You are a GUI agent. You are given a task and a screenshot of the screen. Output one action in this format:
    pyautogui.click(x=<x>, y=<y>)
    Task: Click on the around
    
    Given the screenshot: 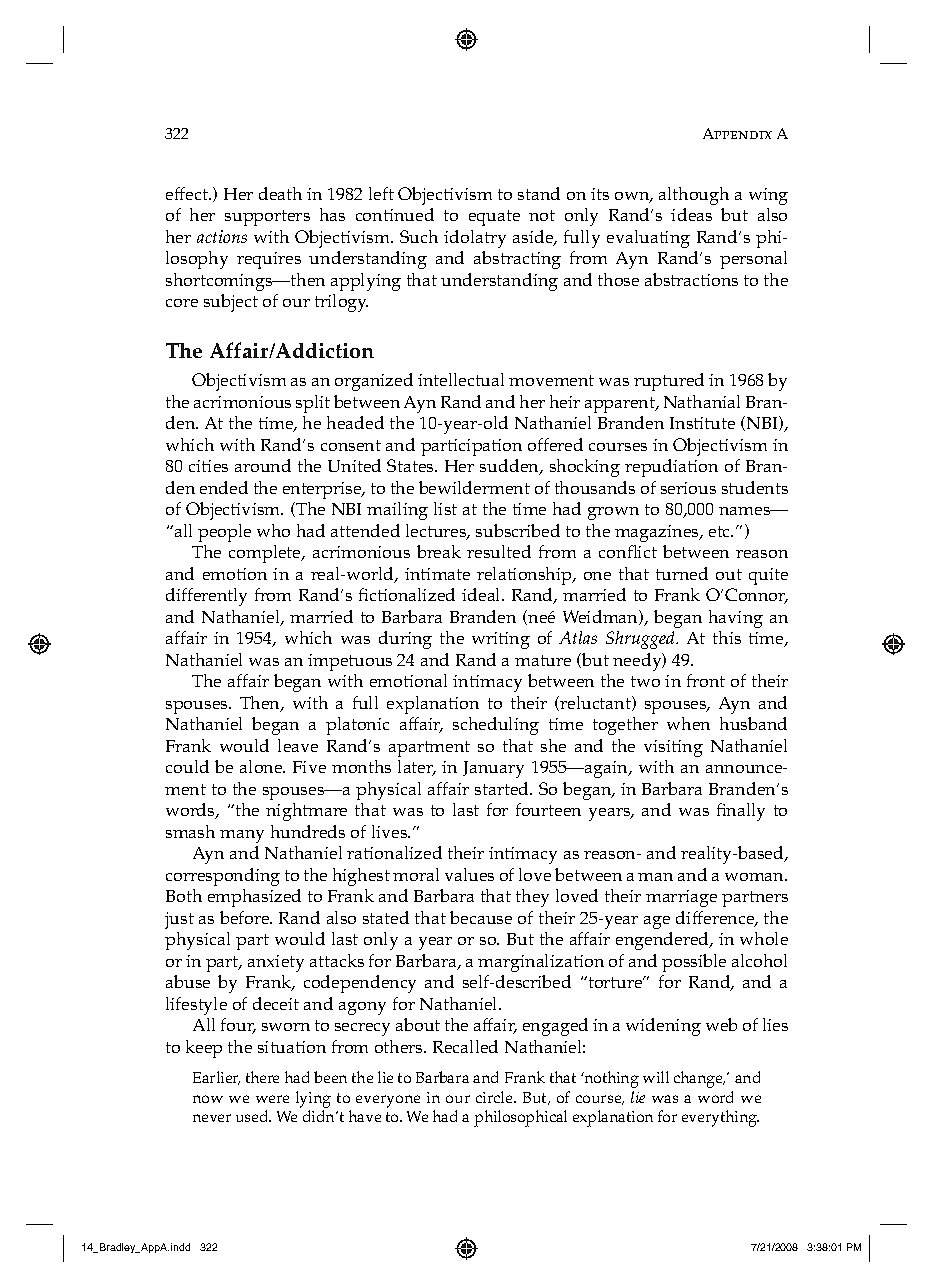 What is the action you would take?
    pyautogui.click(x=263, y=465)
